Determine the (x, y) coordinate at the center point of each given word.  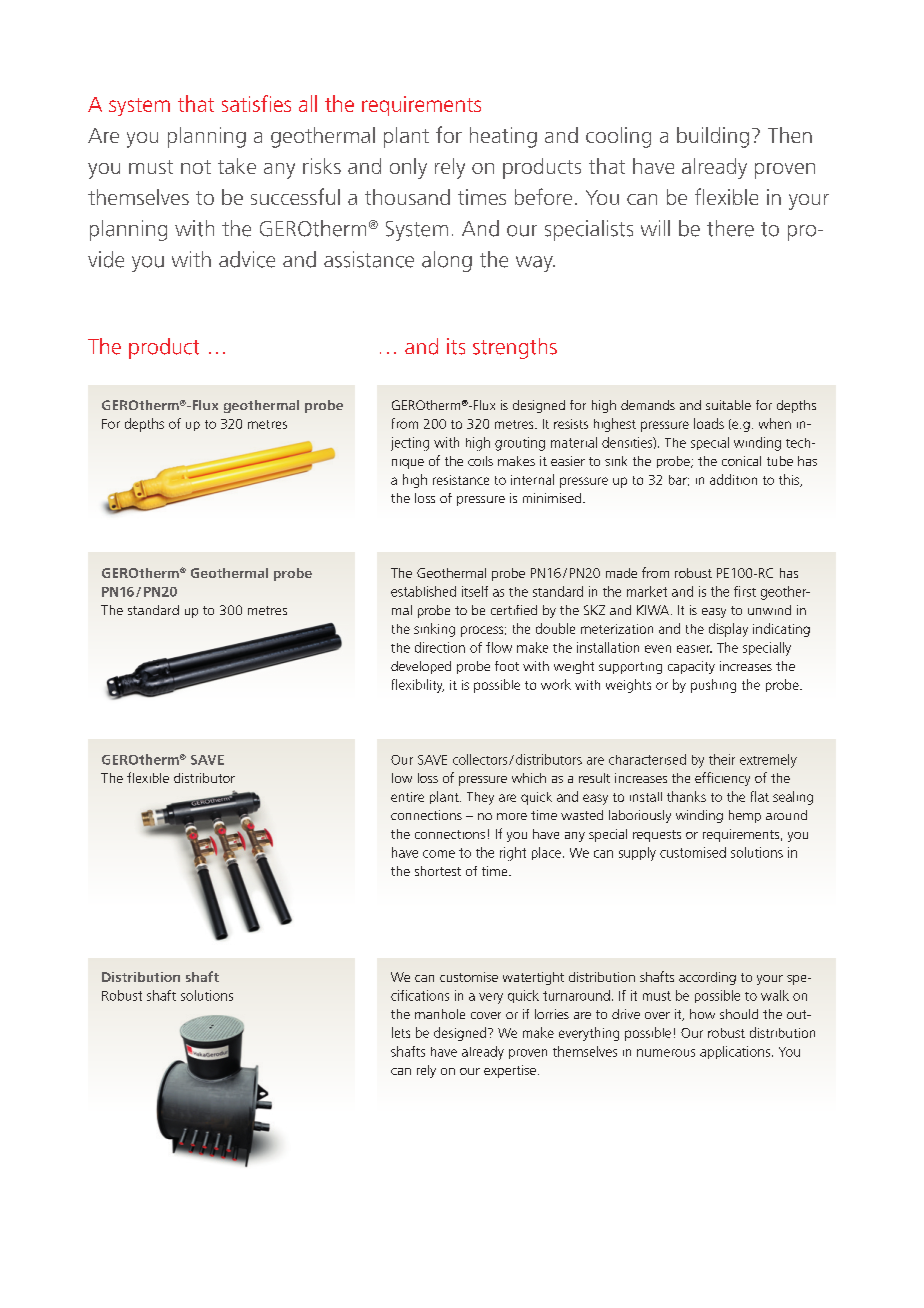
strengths (515, 348)
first (745, 591)
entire (407, 797)
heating (503, 137)
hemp (745, 816)
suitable (728, 405)
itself (475, 591)
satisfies (256, 103)
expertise (510, 1071)
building (713, 137)
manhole (440, 1014)
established (423, 591)
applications (735, 1052)
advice (247, 259)
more (512, 816)
